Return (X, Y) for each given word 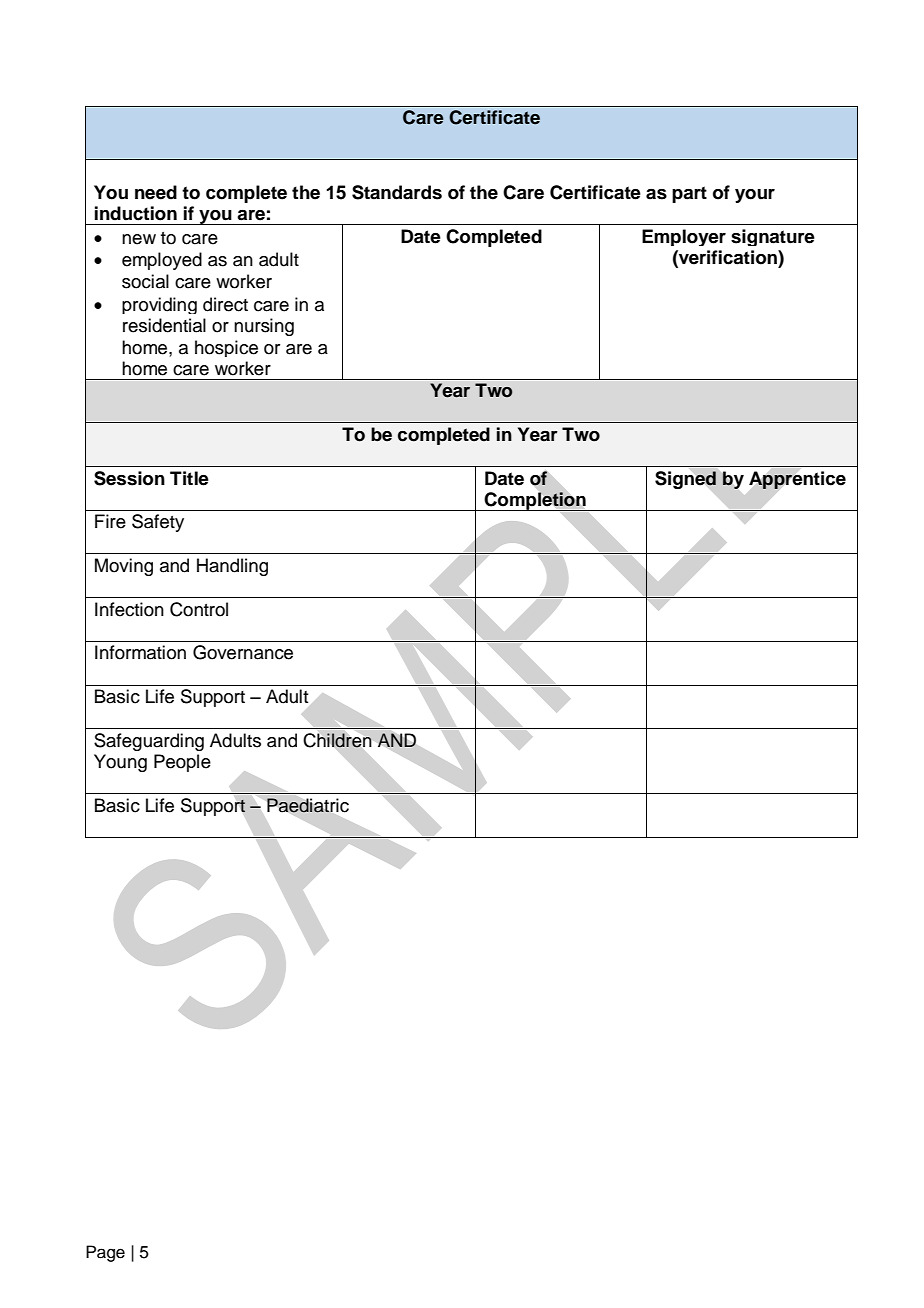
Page (105, 1253)
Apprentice (797, 480)
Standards (397, 192)
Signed (685, 480)
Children (337, 740)
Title (189, 478)
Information (140, 652)
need (156, 192)
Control (199, 609)
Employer (684, 237)
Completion (535, 501)
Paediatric (308, 805)
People (182, 763)
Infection (129, 609)
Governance (243, 652)
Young (120, 763)
